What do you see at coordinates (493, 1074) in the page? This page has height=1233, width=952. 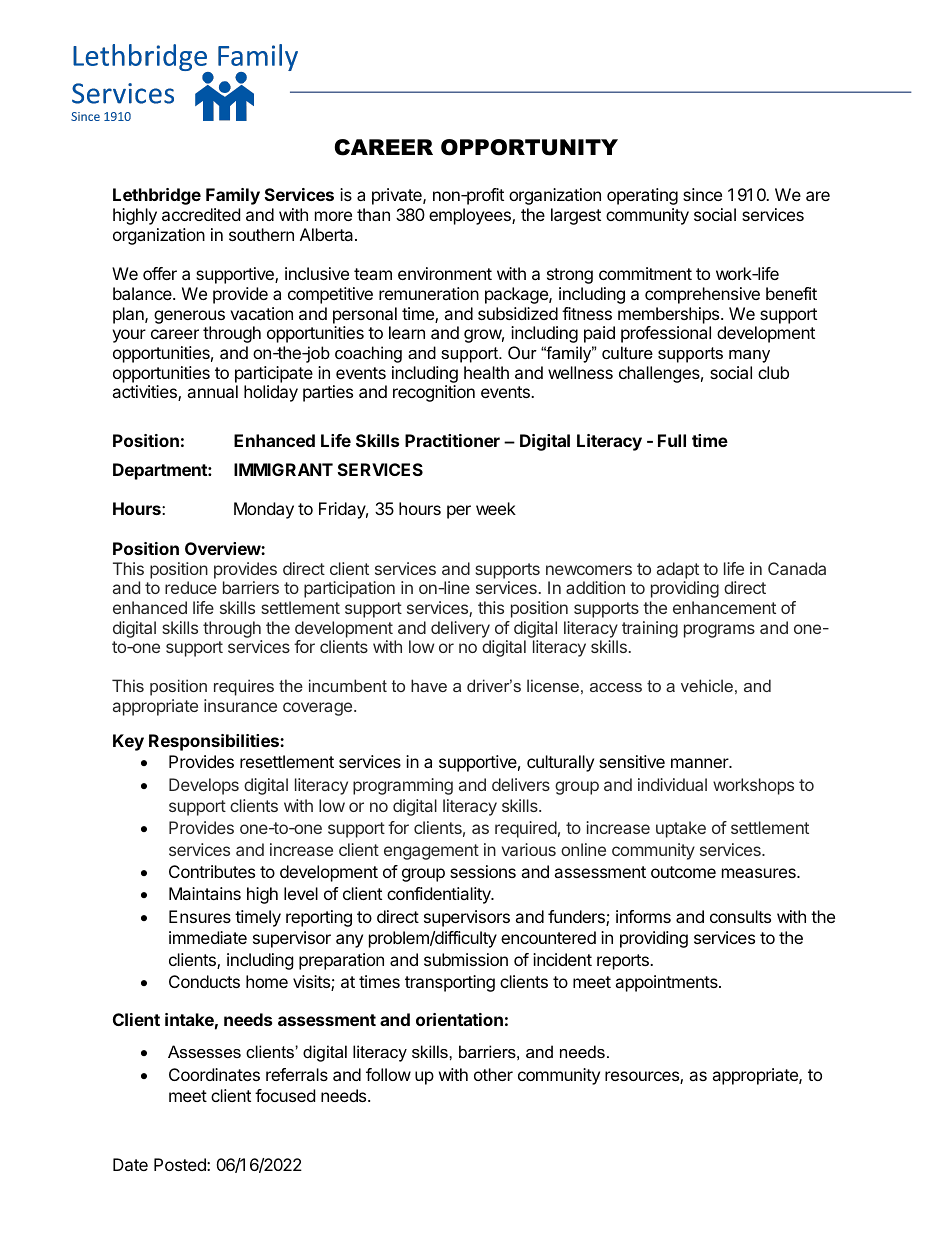 I see `other` at bounding box center [493, 1074].
